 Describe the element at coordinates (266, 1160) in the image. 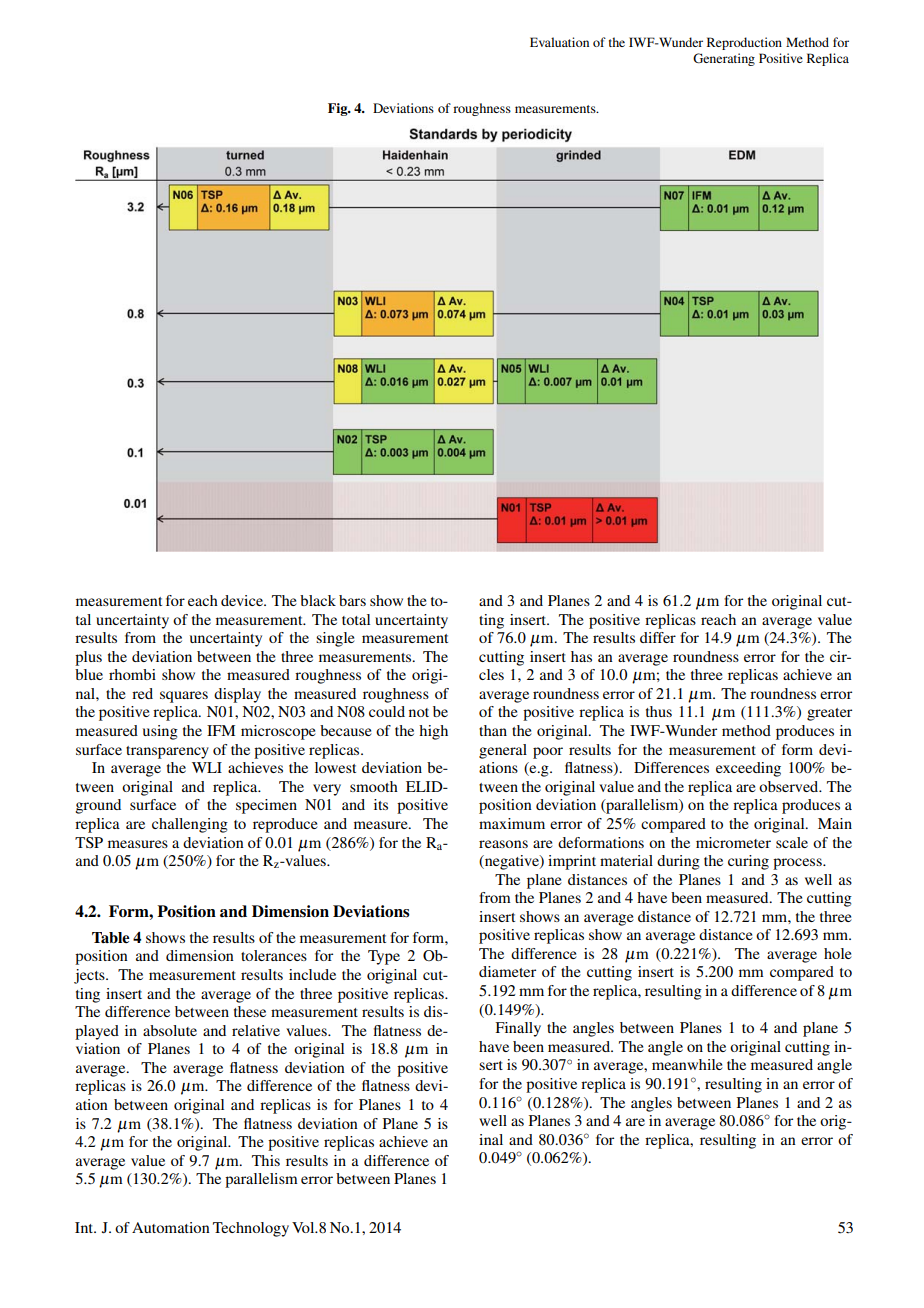

I see `This` at that location.
